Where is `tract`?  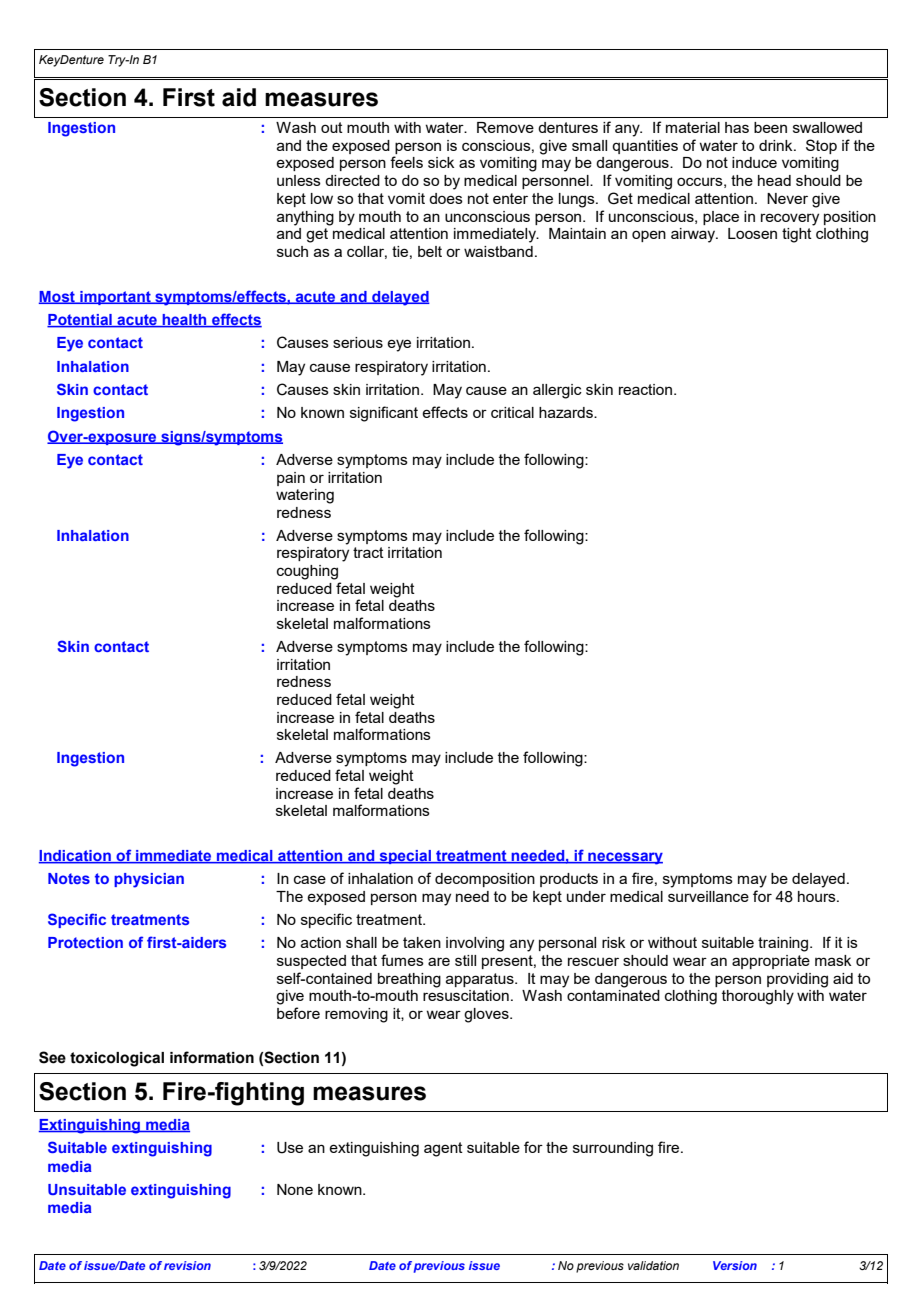 tract is located at coordinates (368, 552).
